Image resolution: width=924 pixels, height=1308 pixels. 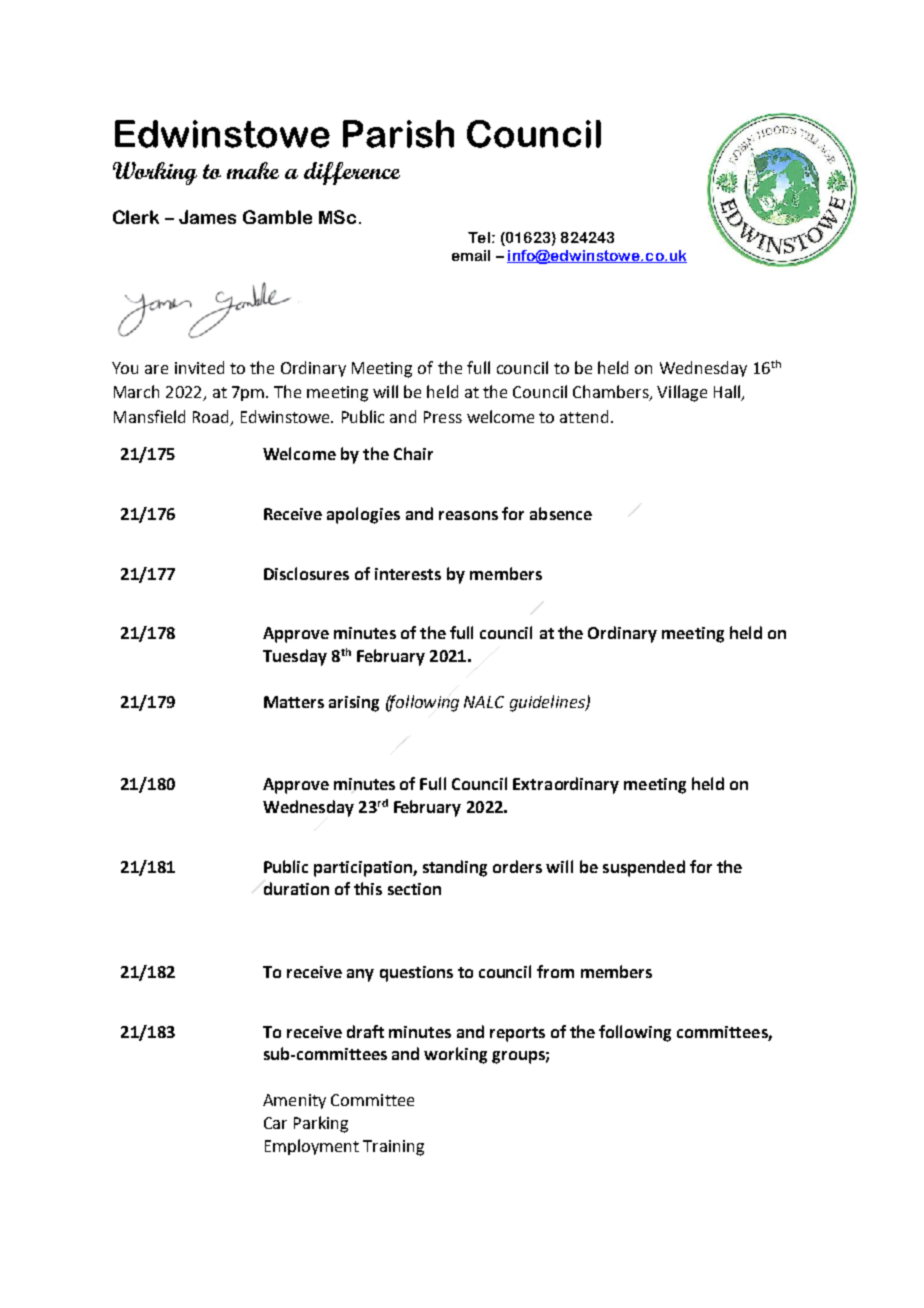 I want to click on Car, so click(x=275, y=1123).
